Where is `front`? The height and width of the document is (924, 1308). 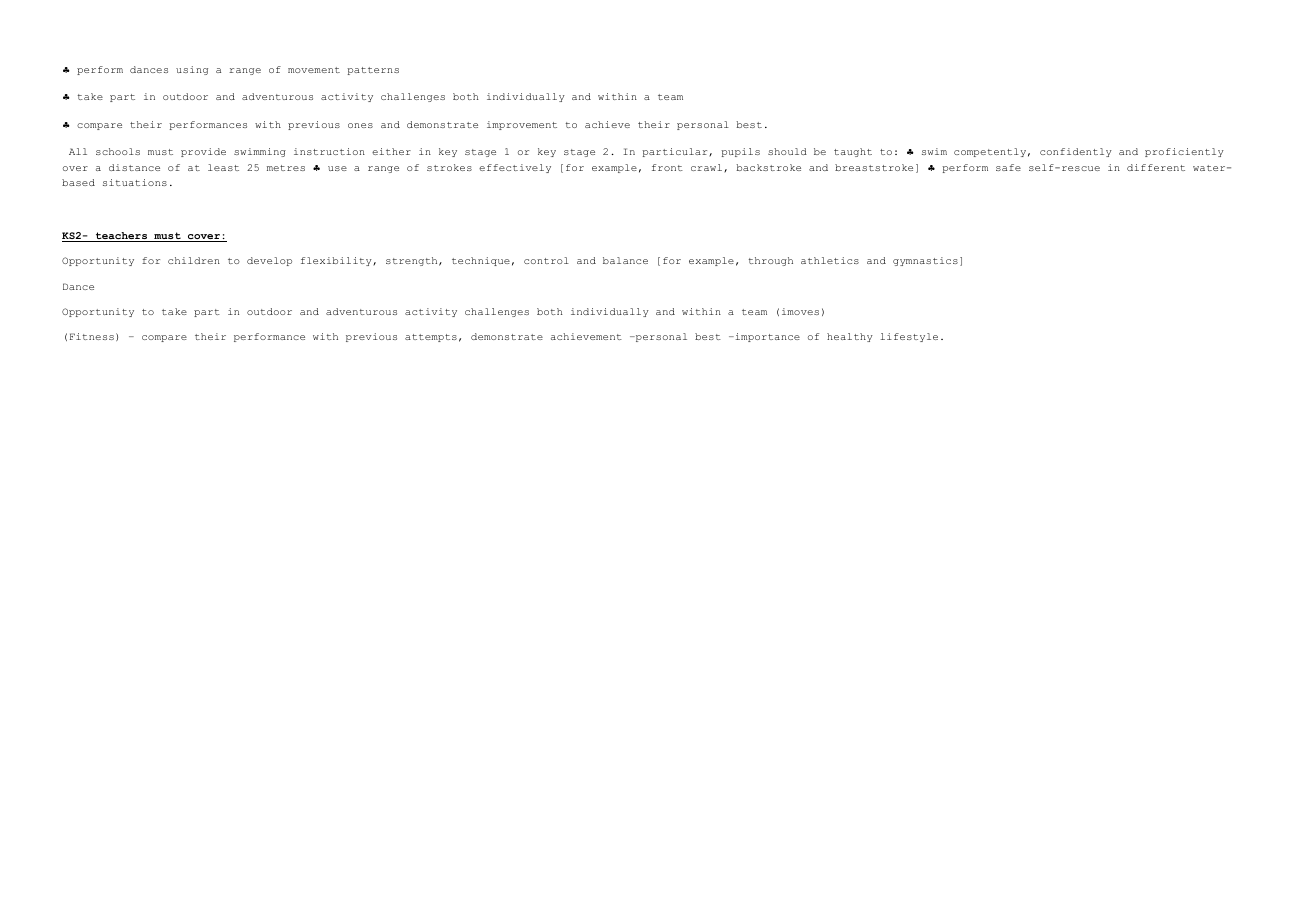 front is located at coordinates (667, 167).
